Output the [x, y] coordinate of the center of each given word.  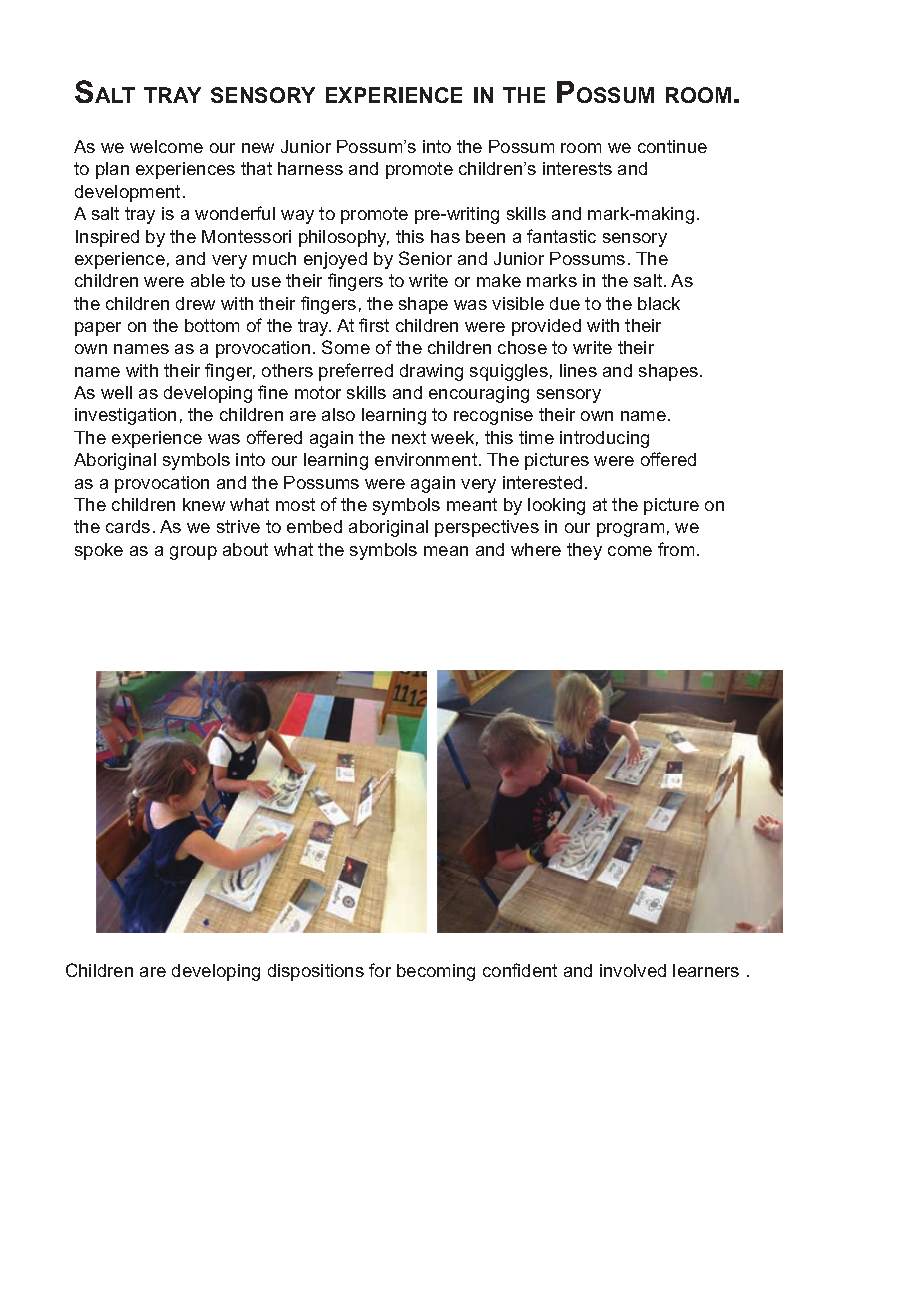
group [193, 553]
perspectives [487, 528]
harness [310, 168]
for [380, 970]
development [127, 193]
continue [672, 146]
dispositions [316, 972]
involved [633, 970]
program [630, 530]
